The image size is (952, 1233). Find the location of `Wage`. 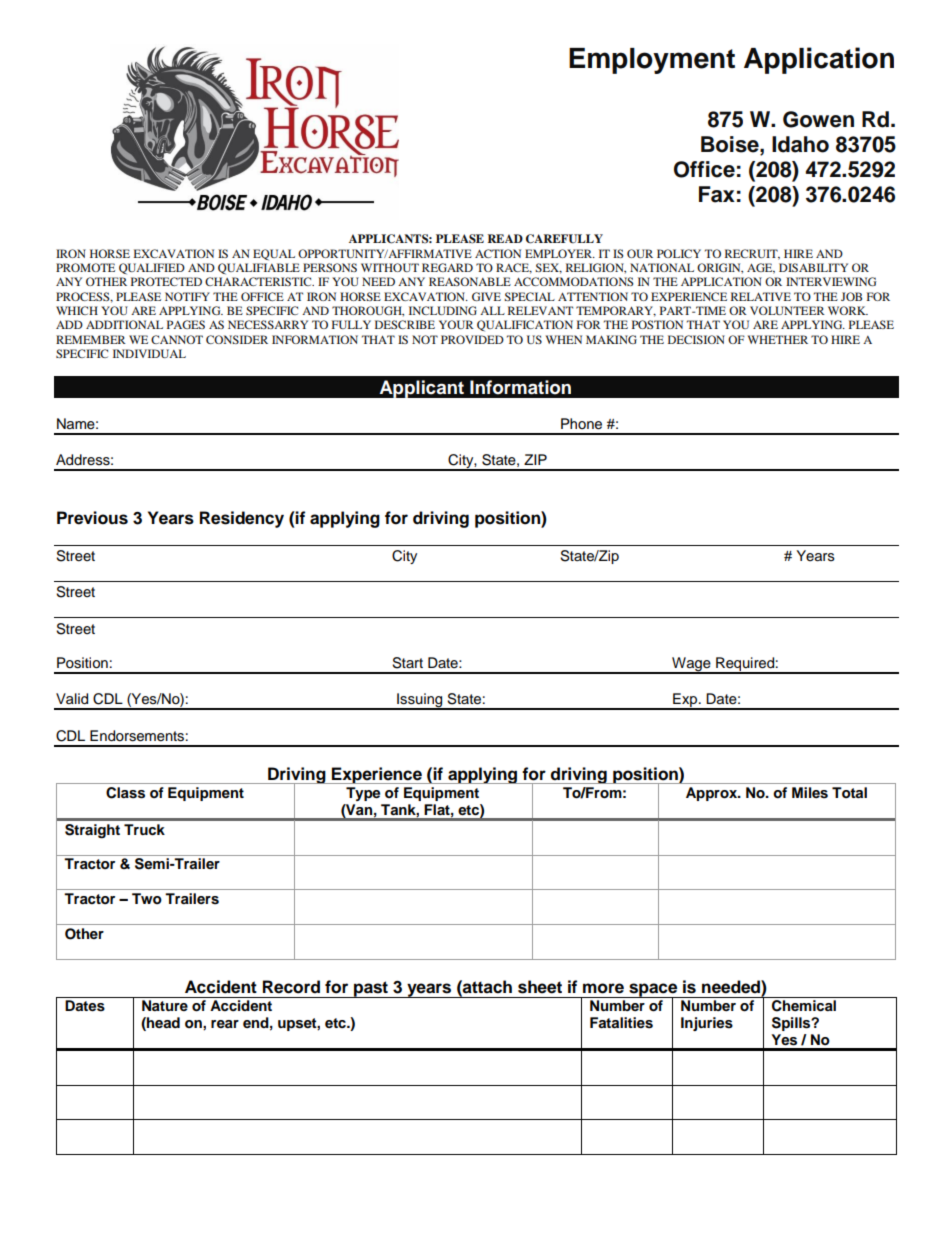

Wage is located at coordinates (691, 665).
